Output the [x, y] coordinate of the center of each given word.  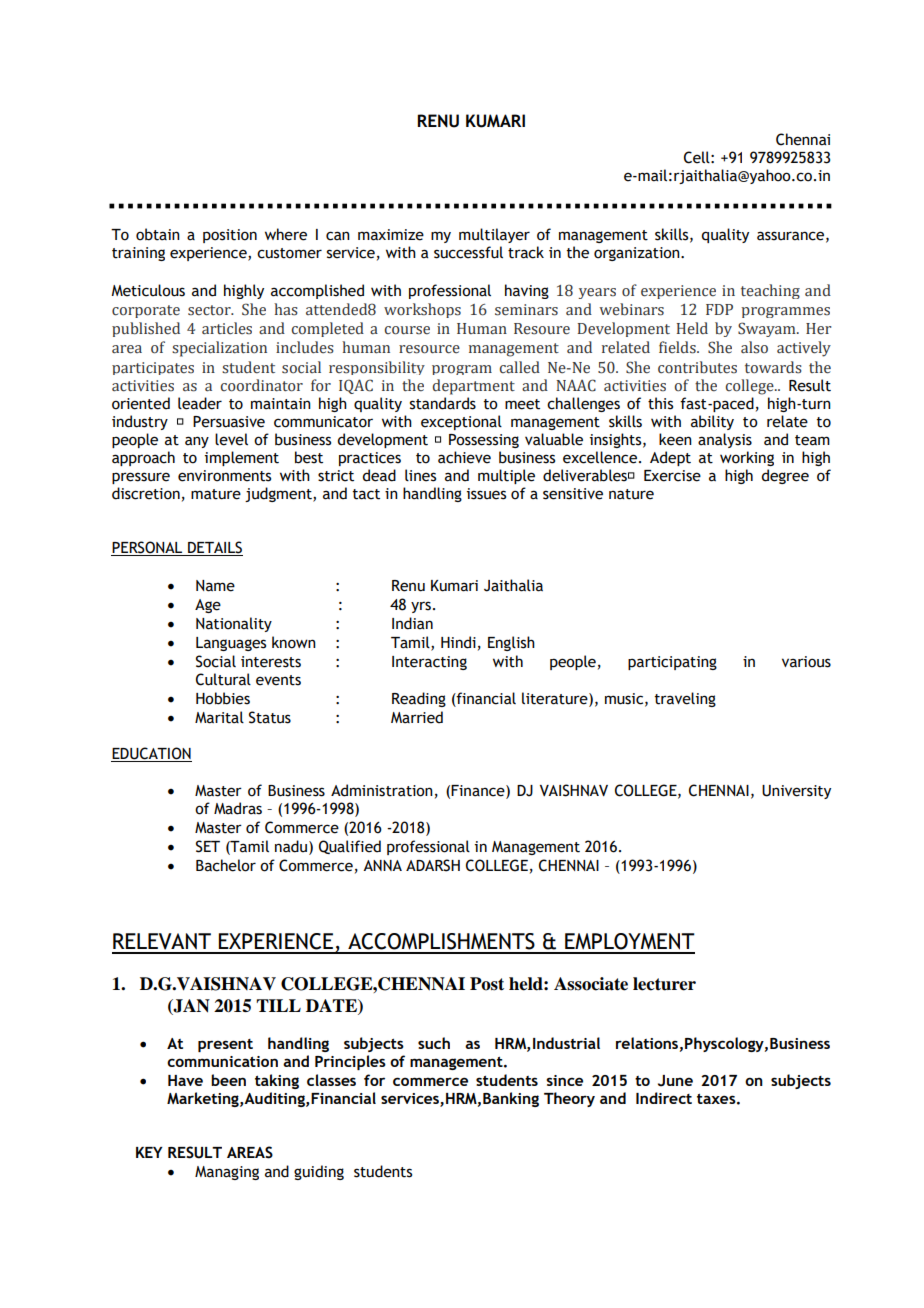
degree [785, 476]
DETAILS [214, 548]
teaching [770, 291]
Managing [227, 1173]
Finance [479, 792]
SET [208, 846]
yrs [421, 607]
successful [468, 252]
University [796, 792]
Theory [569, 1099]
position [230, 236]
